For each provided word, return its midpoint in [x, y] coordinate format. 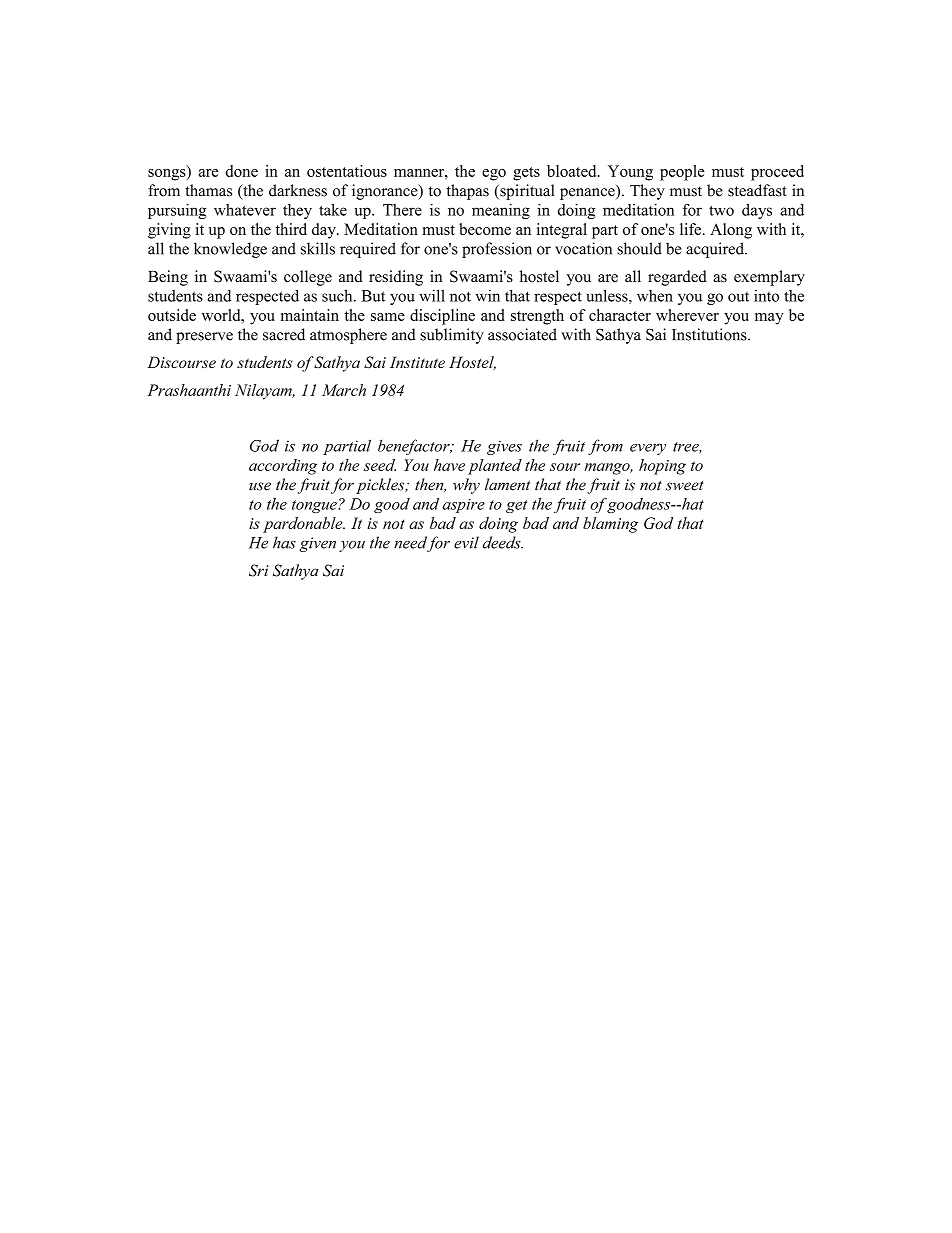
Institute [417, 362]
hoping [662, 467]
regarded [677, 278]
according [283, 467]
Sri [259, 570]
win [488, 295]
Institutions [710, 334]
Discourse [181, 362]
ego [494, 175]
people [682, 173]
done [242, 171]
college [308, 278]
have [449, 465]
